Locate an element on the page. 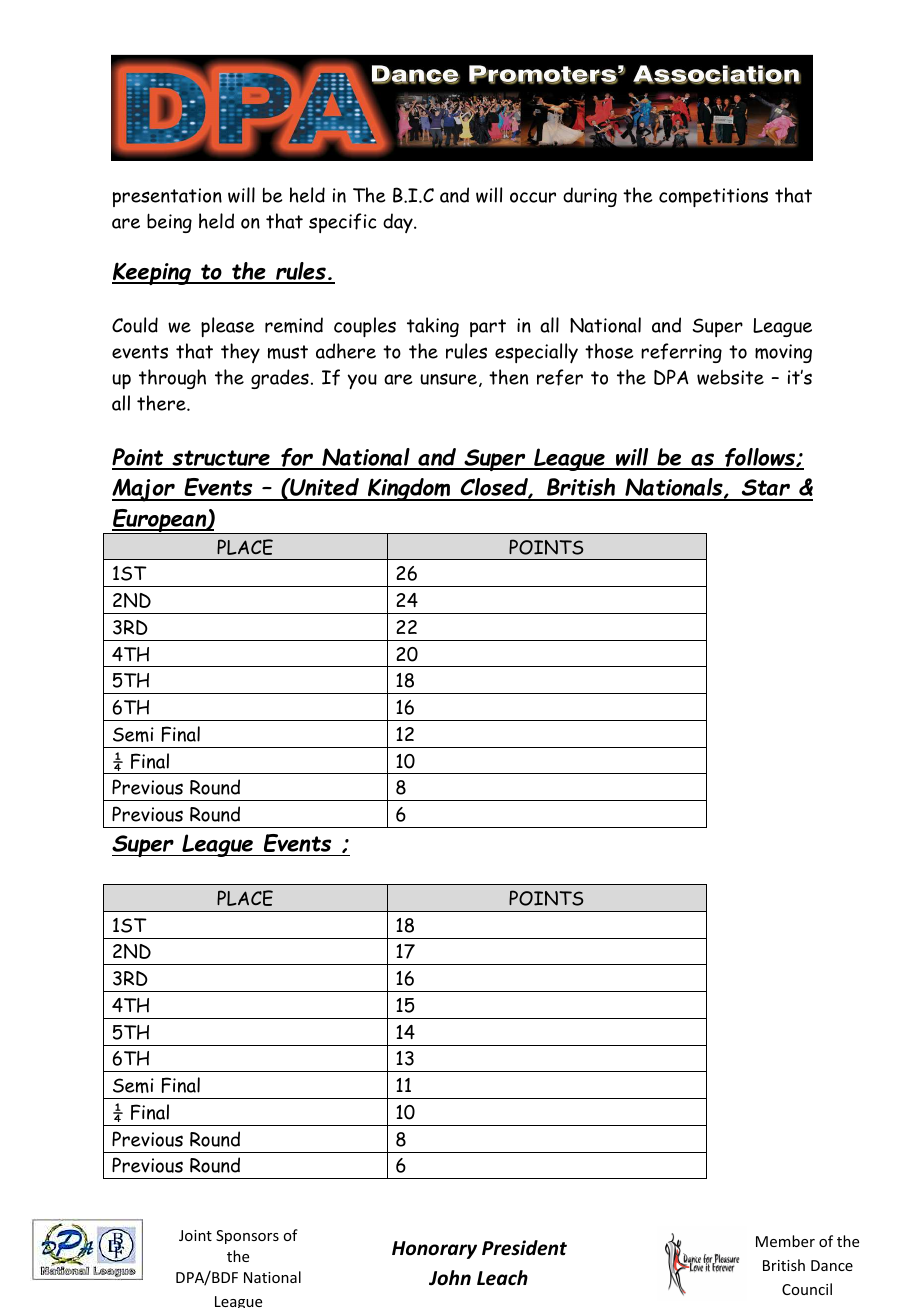  occur is located at coordinates (533, 197).
